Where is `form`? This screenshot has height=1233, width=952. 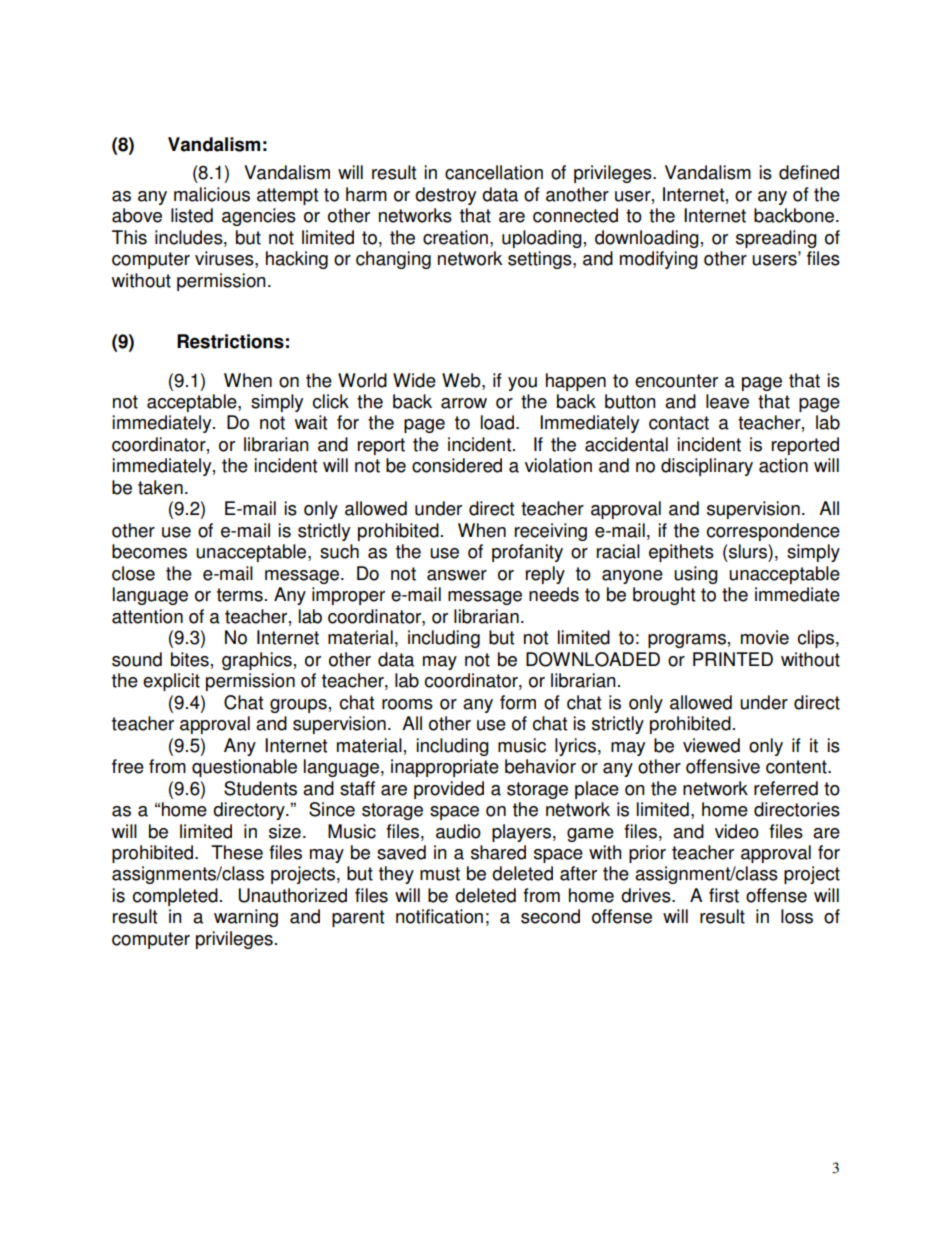
form is located at coordinates (518, 702).
